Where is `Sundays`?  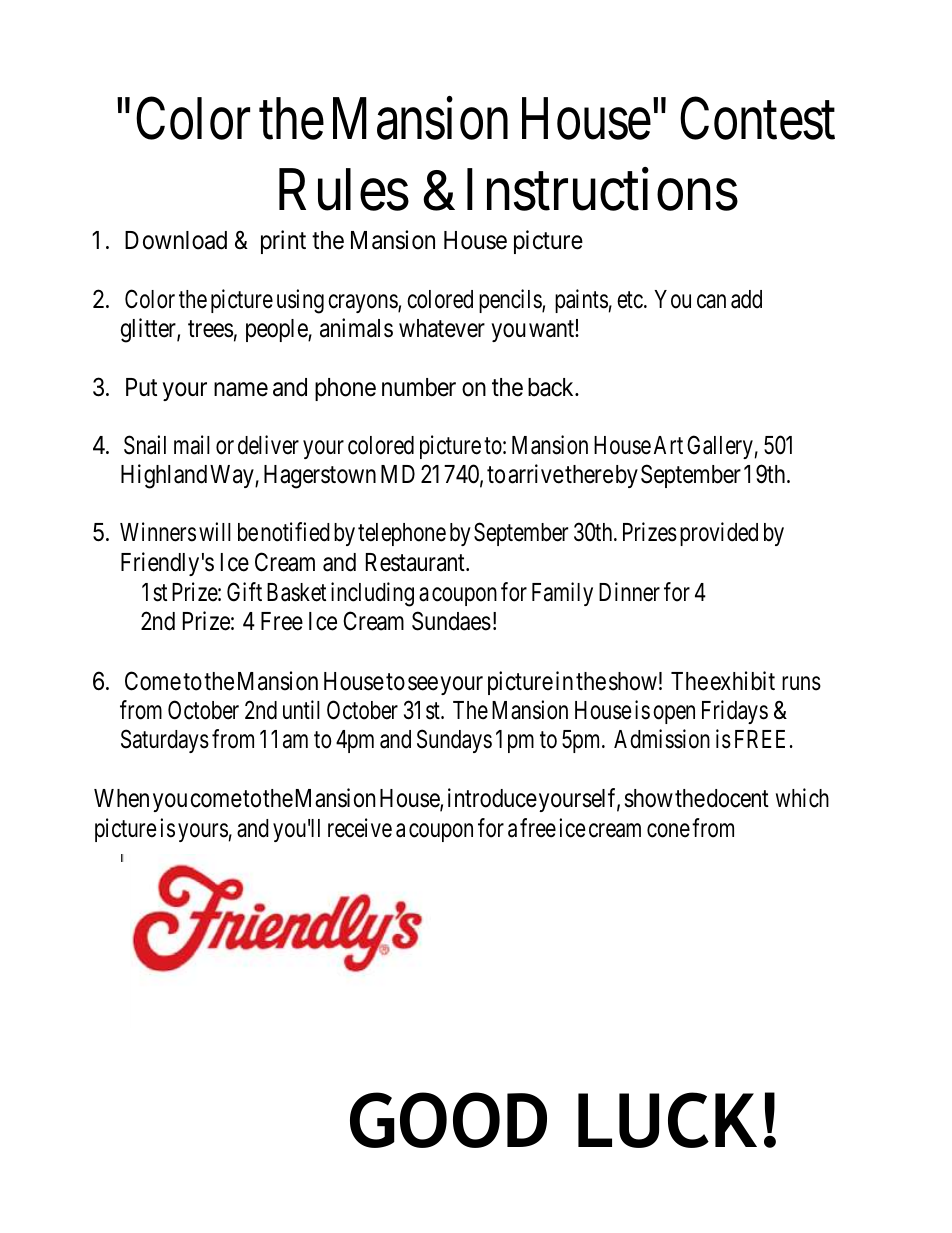
Sundays is located at coordinates (454, 741).
